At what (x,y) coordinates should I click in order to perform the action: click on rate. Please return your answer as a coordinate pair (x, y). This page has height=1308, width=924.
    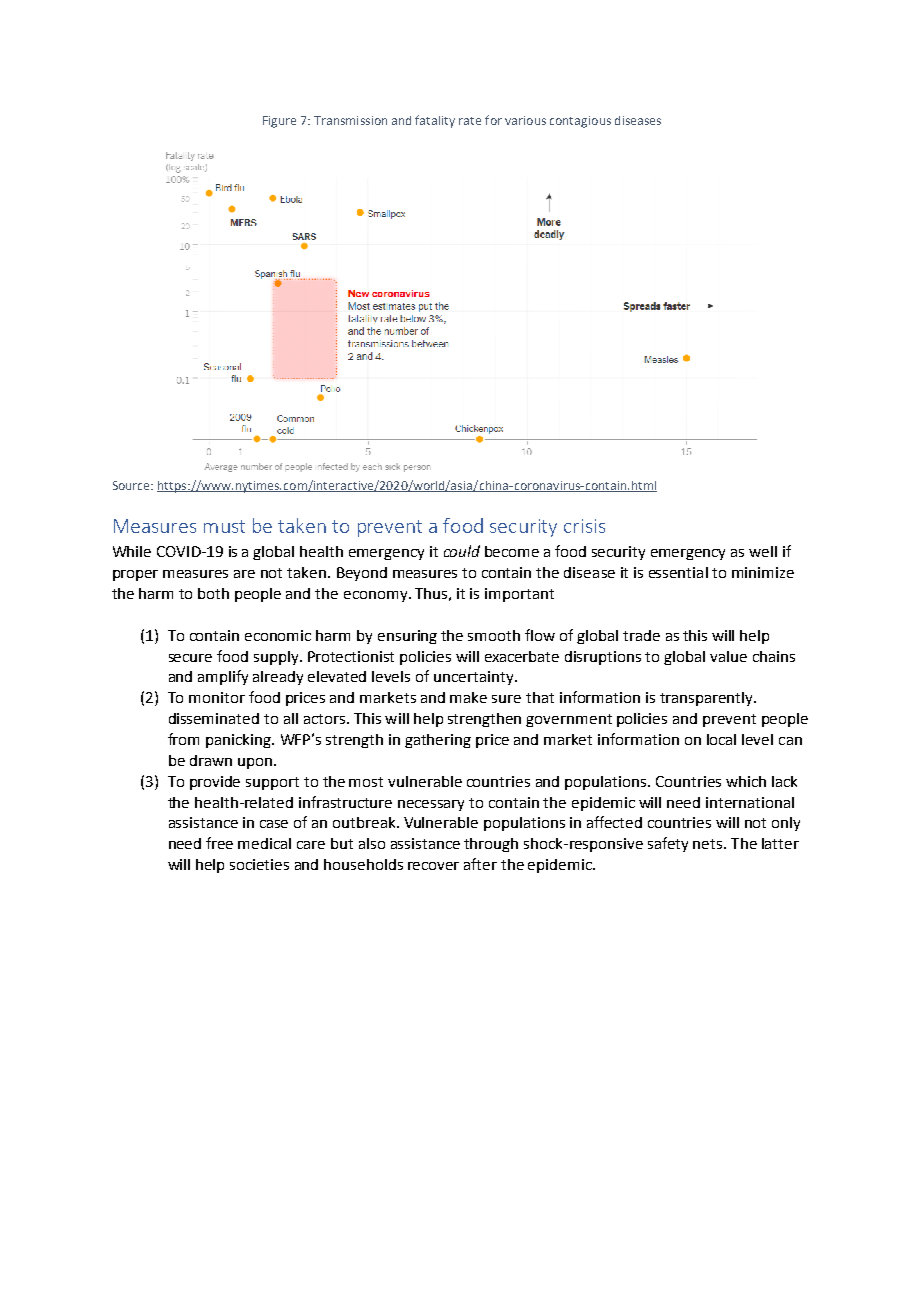
    Looking at the image, I should click on (470, 121).
